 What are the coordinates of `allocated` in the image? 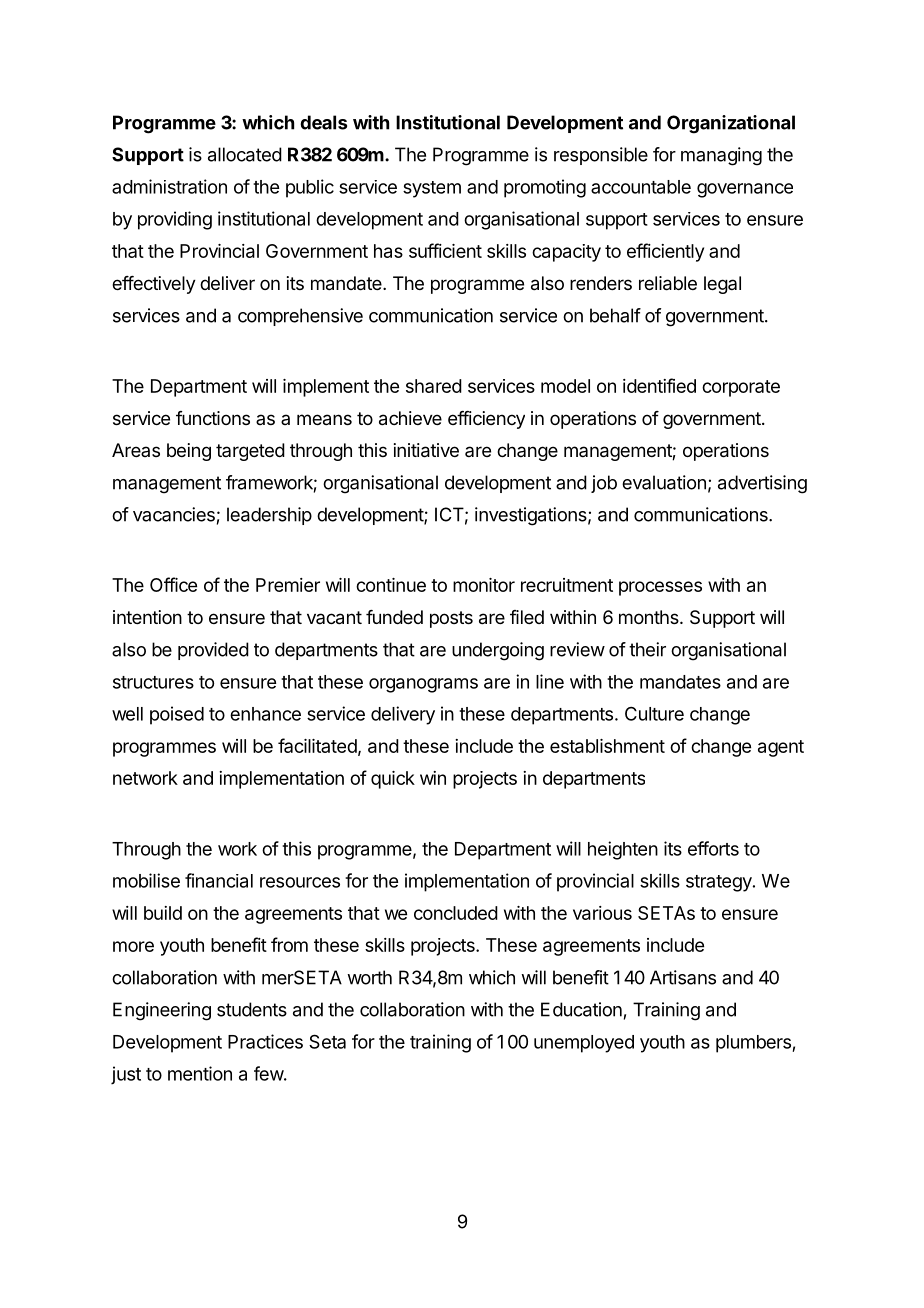 It's located at (245, 154).
